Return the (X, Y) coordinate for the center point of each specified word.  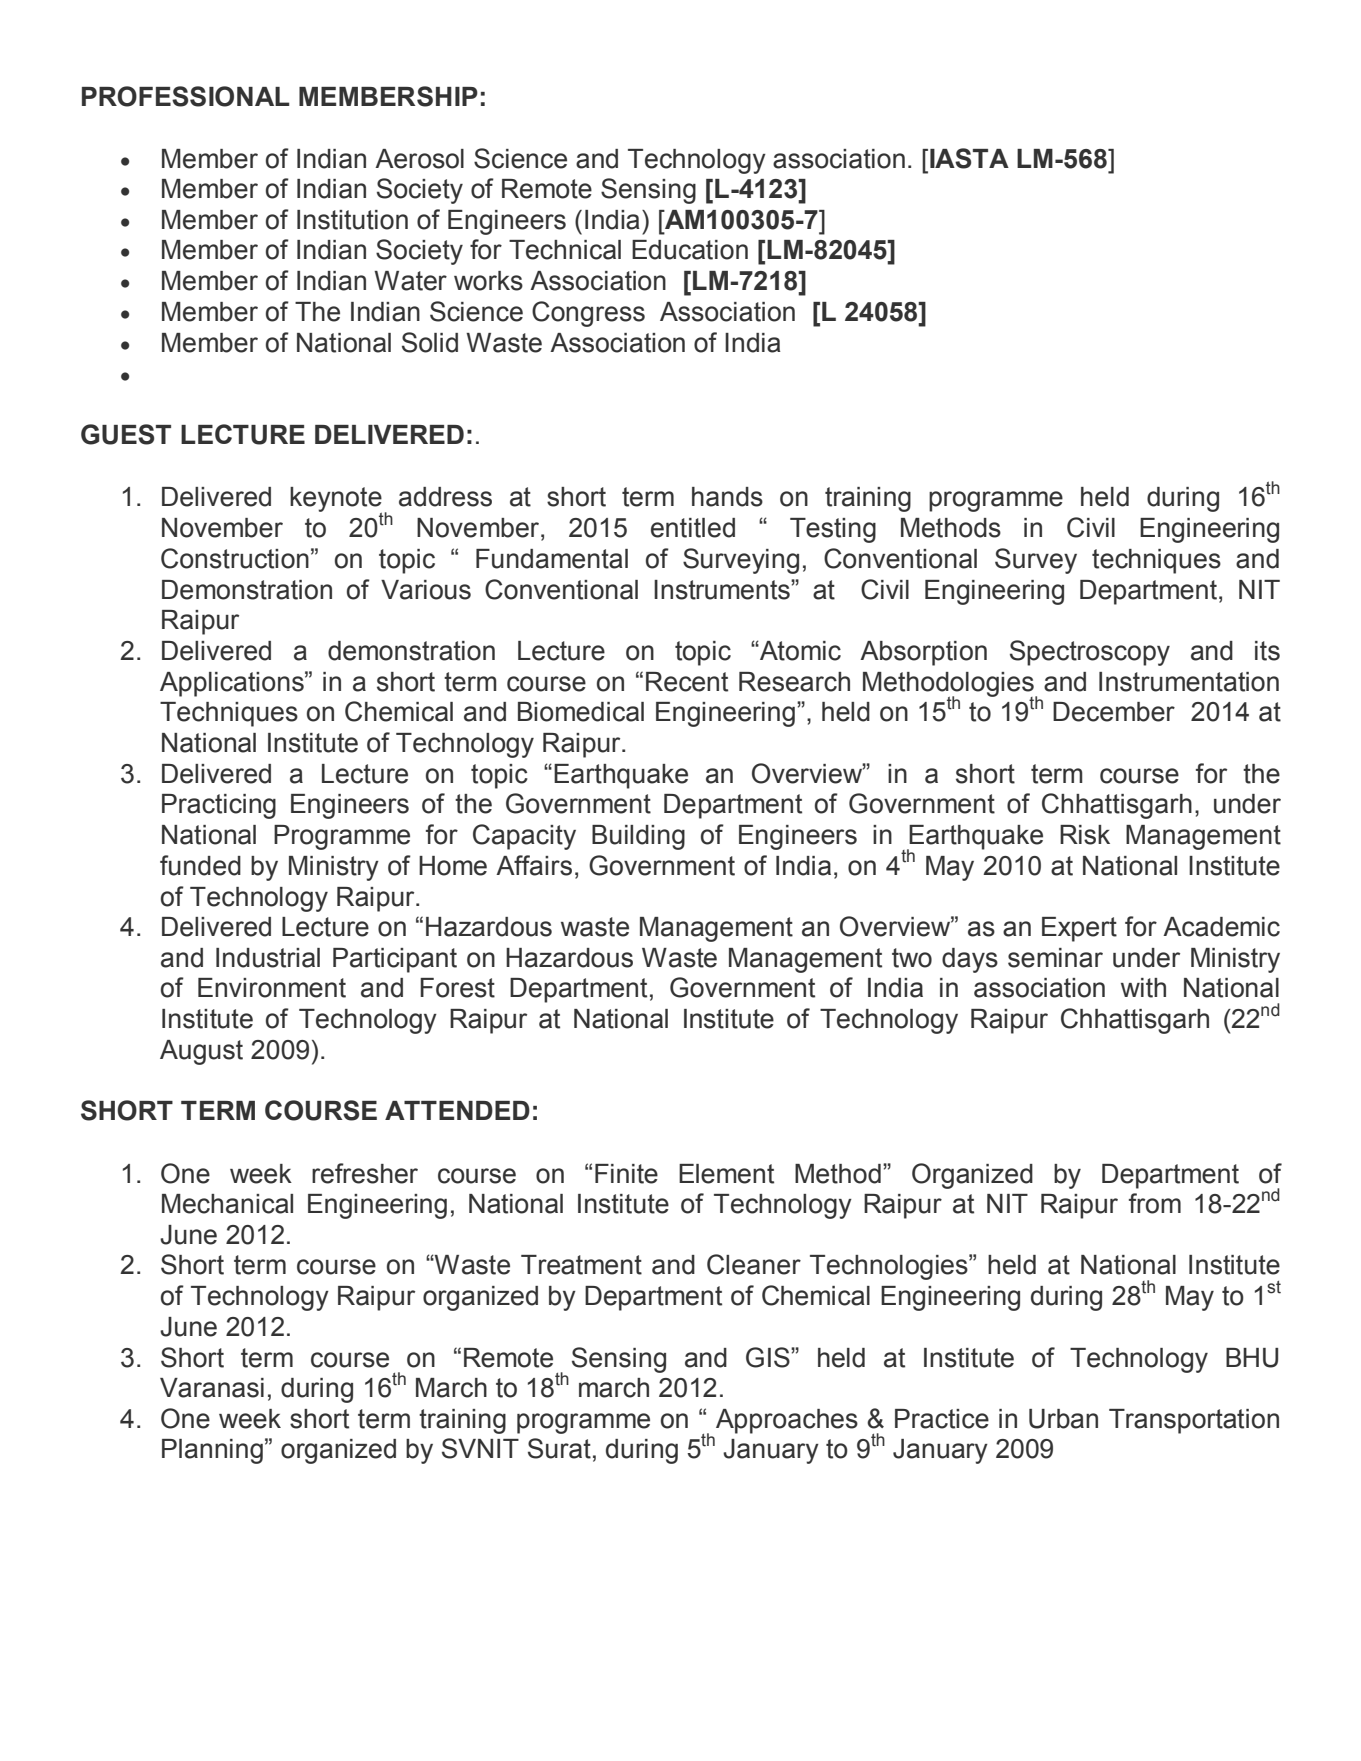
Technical (565, 250)
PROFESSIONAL (186, 96)
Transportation (1194, 1421)
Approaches (787, 1421)
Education (690, 250)
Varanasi (212, 1388)
